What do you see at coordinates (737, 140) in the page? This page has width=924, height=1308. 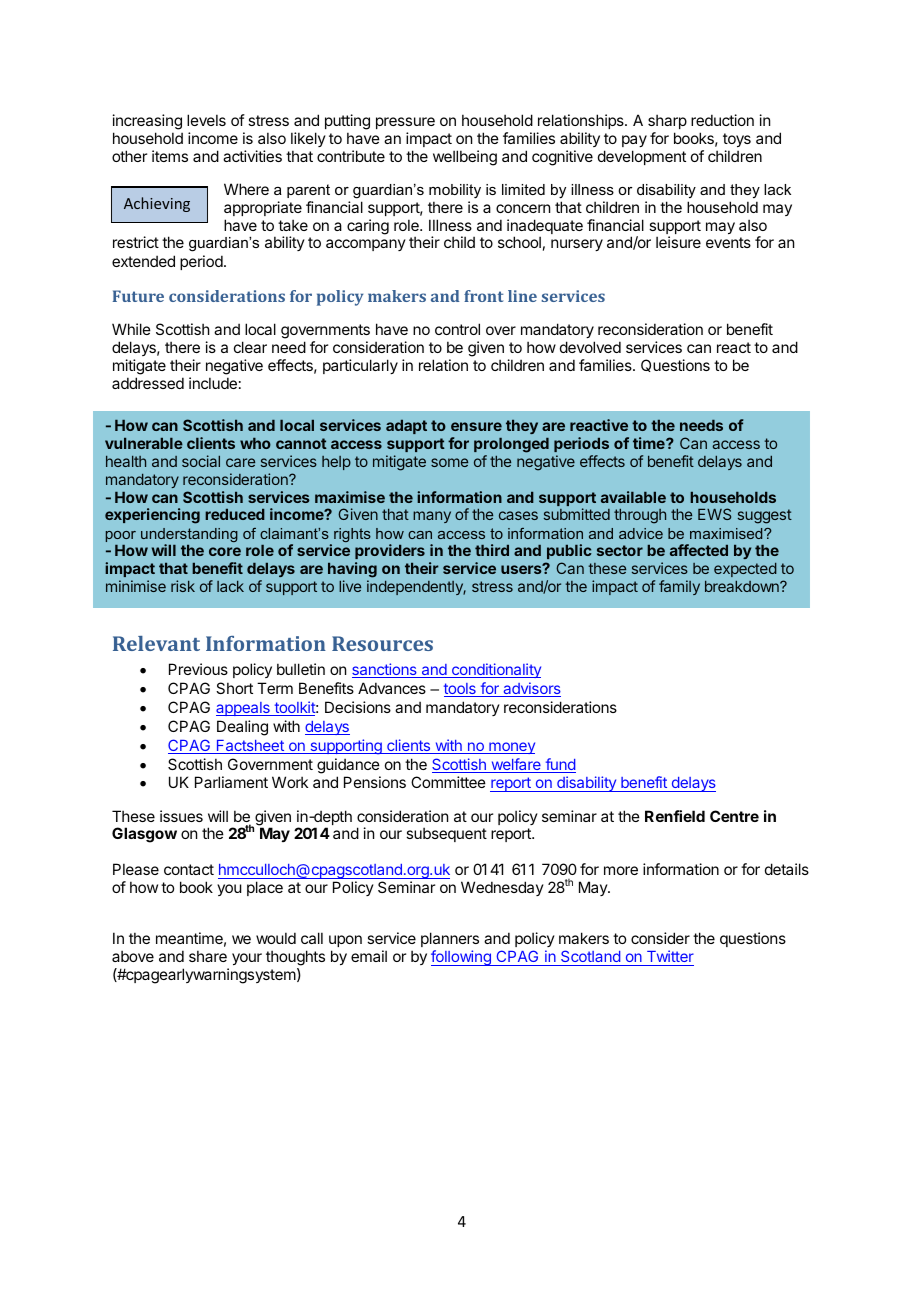 I see `toys` at bounding box center [737, 140].
